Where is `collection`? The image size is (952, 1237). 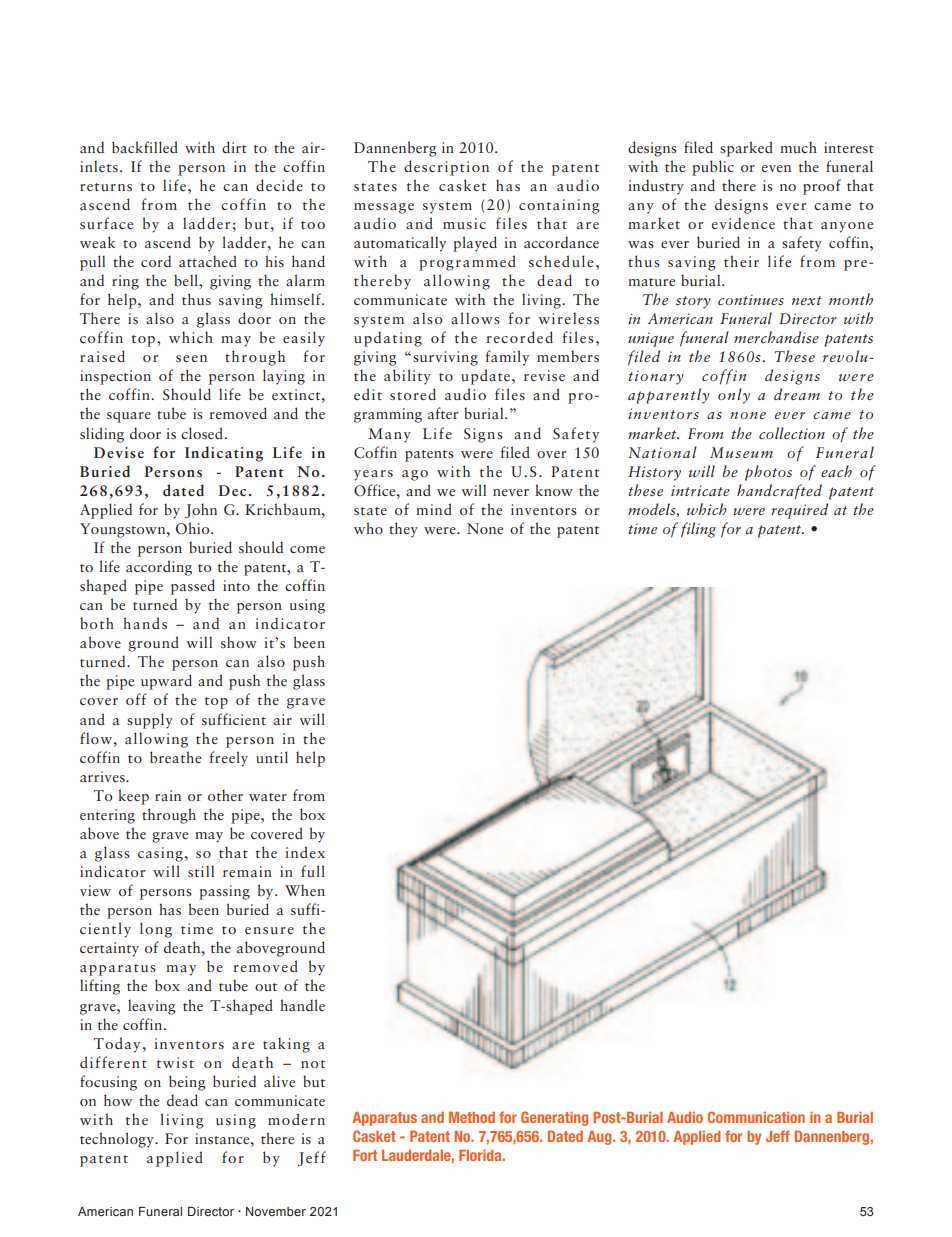
collection is located at coordinates (792, 433).
